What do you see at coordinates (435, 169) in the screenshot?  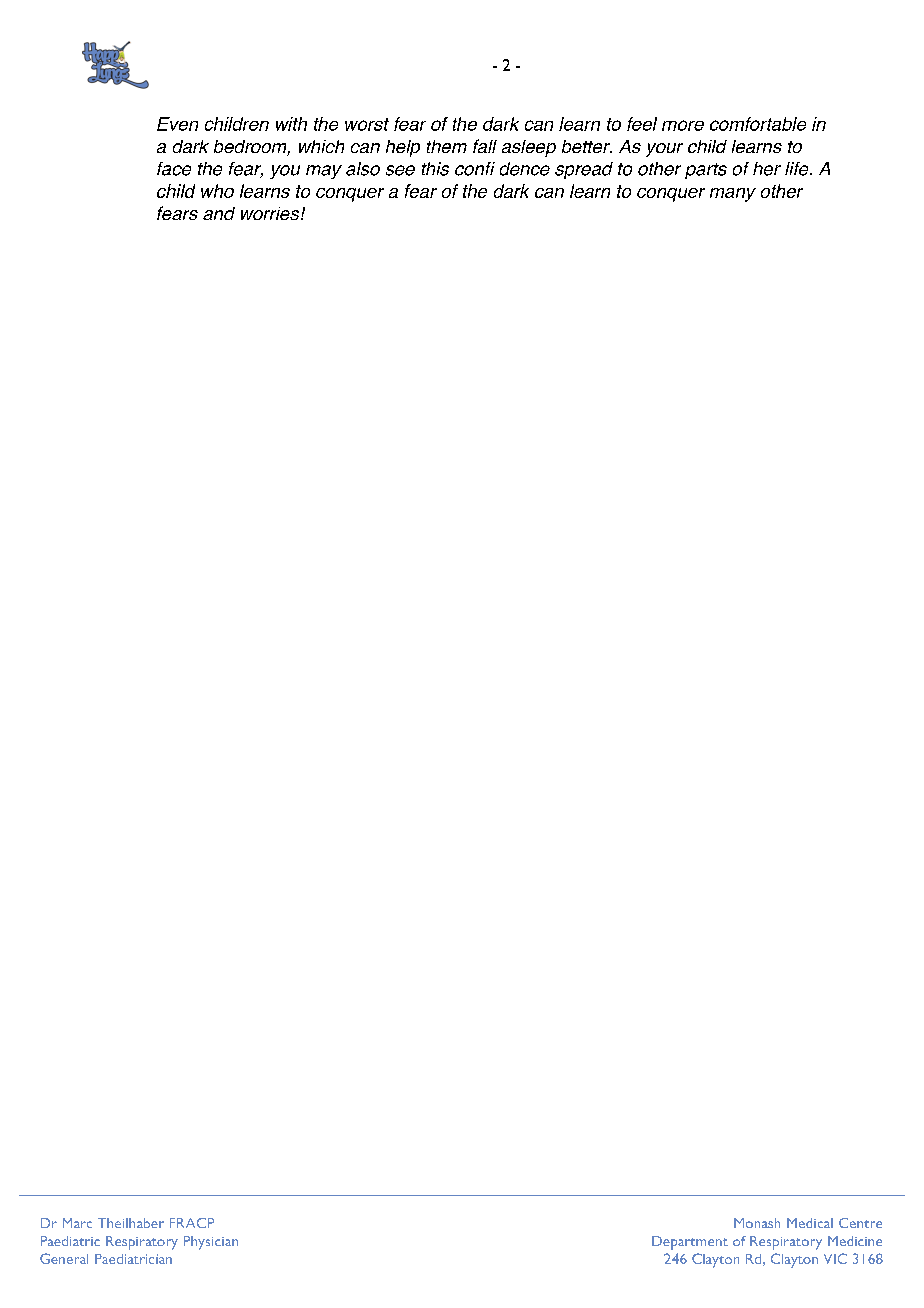 I see `this` at bounding box center [435, 169].
